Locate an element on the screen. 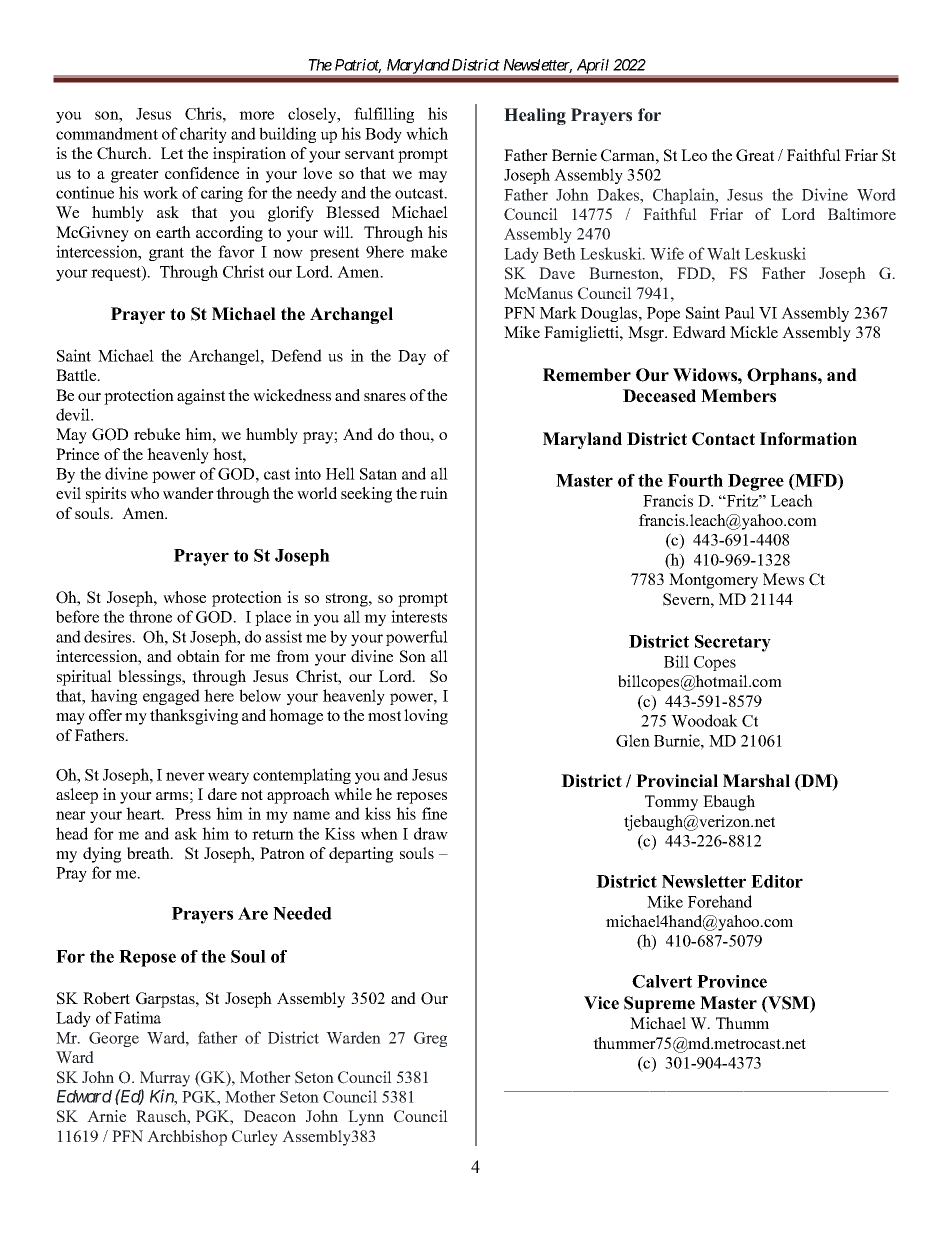 This screenshot has width=952, height=1233. Murray is located at coordinates (165, 1079).
